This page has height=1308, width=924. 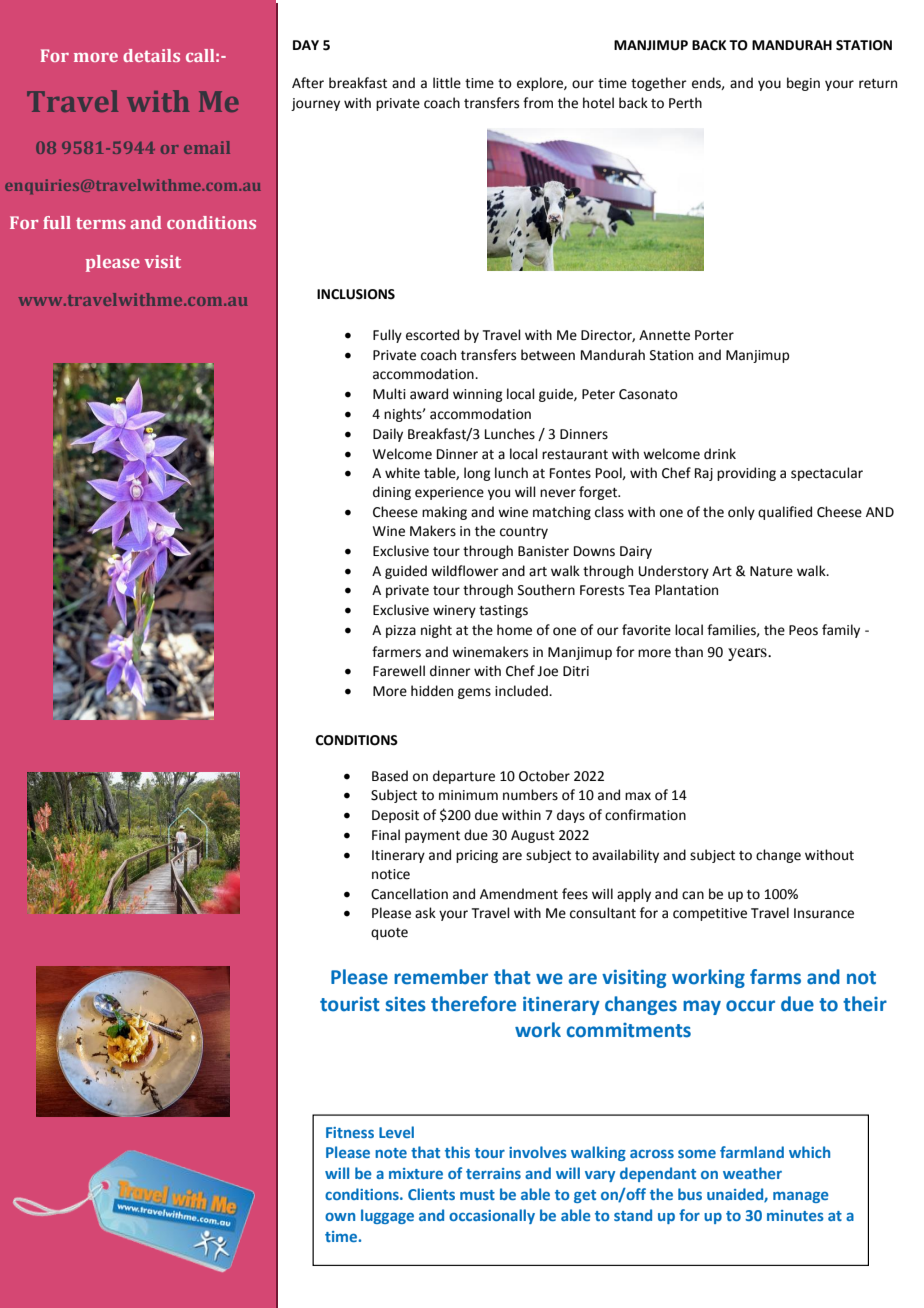 I want to click on Fitness, so click(x=350, y=1132).
